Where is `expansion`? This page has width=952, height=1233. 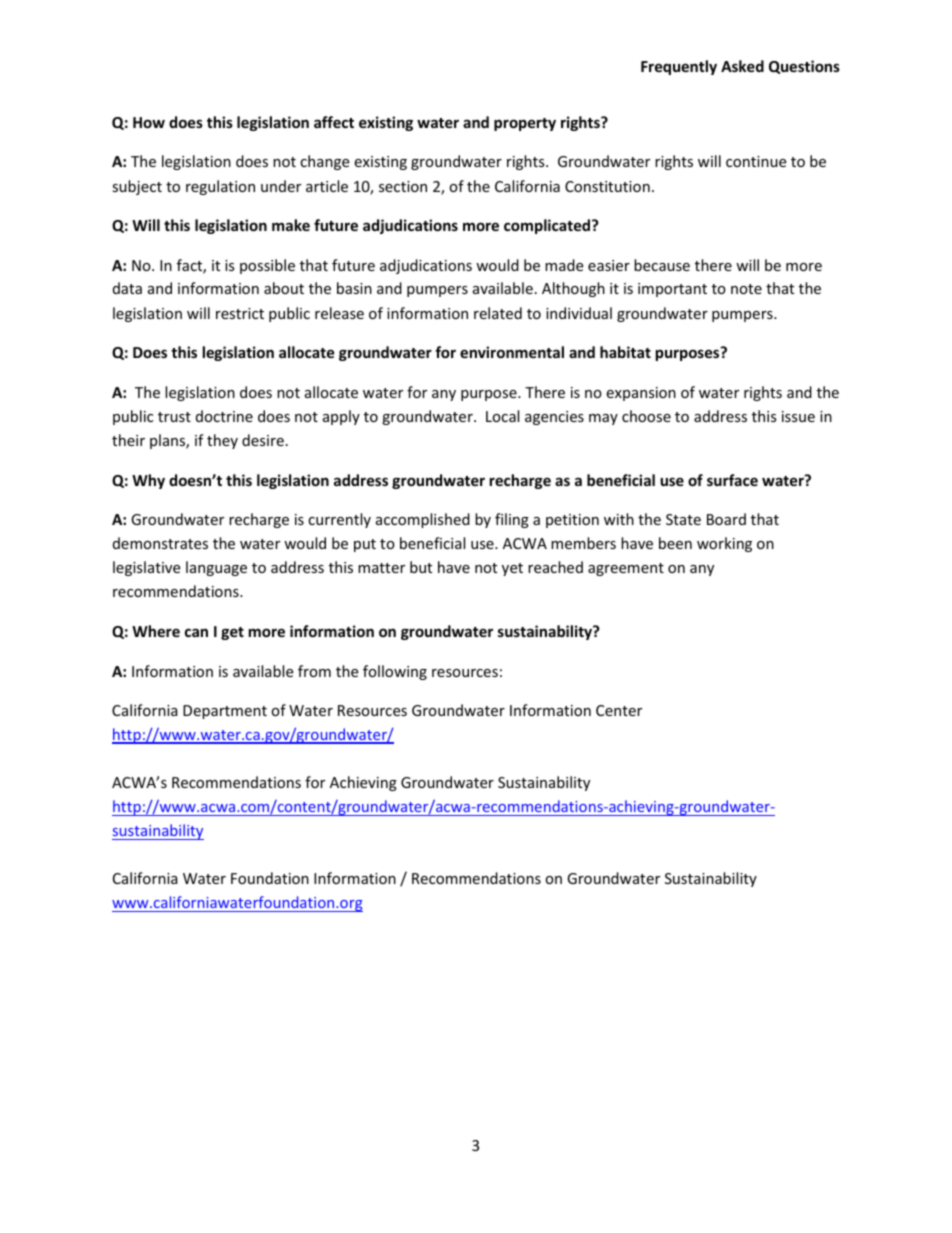 expansion is located at coordinates (641, 394).
